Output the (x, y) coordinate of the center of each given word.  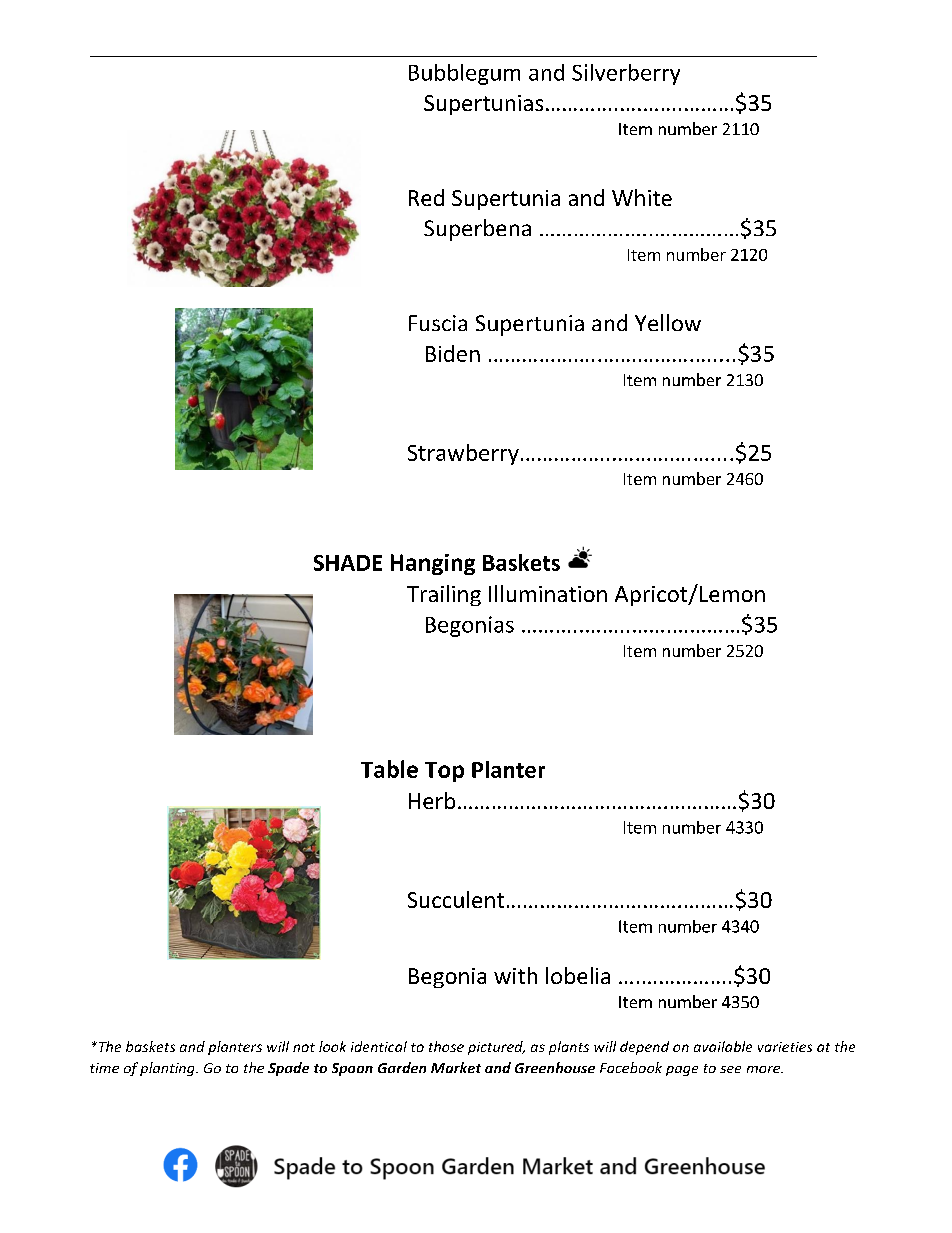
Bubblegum (464, 74)
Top (444, 772)
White (642, 197)
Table (389, 769)
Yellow (668, 322)
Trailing (444, 595)
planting (168, 1069)
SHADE (348, 563)
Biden (453, 353)
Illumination (548, 593)
